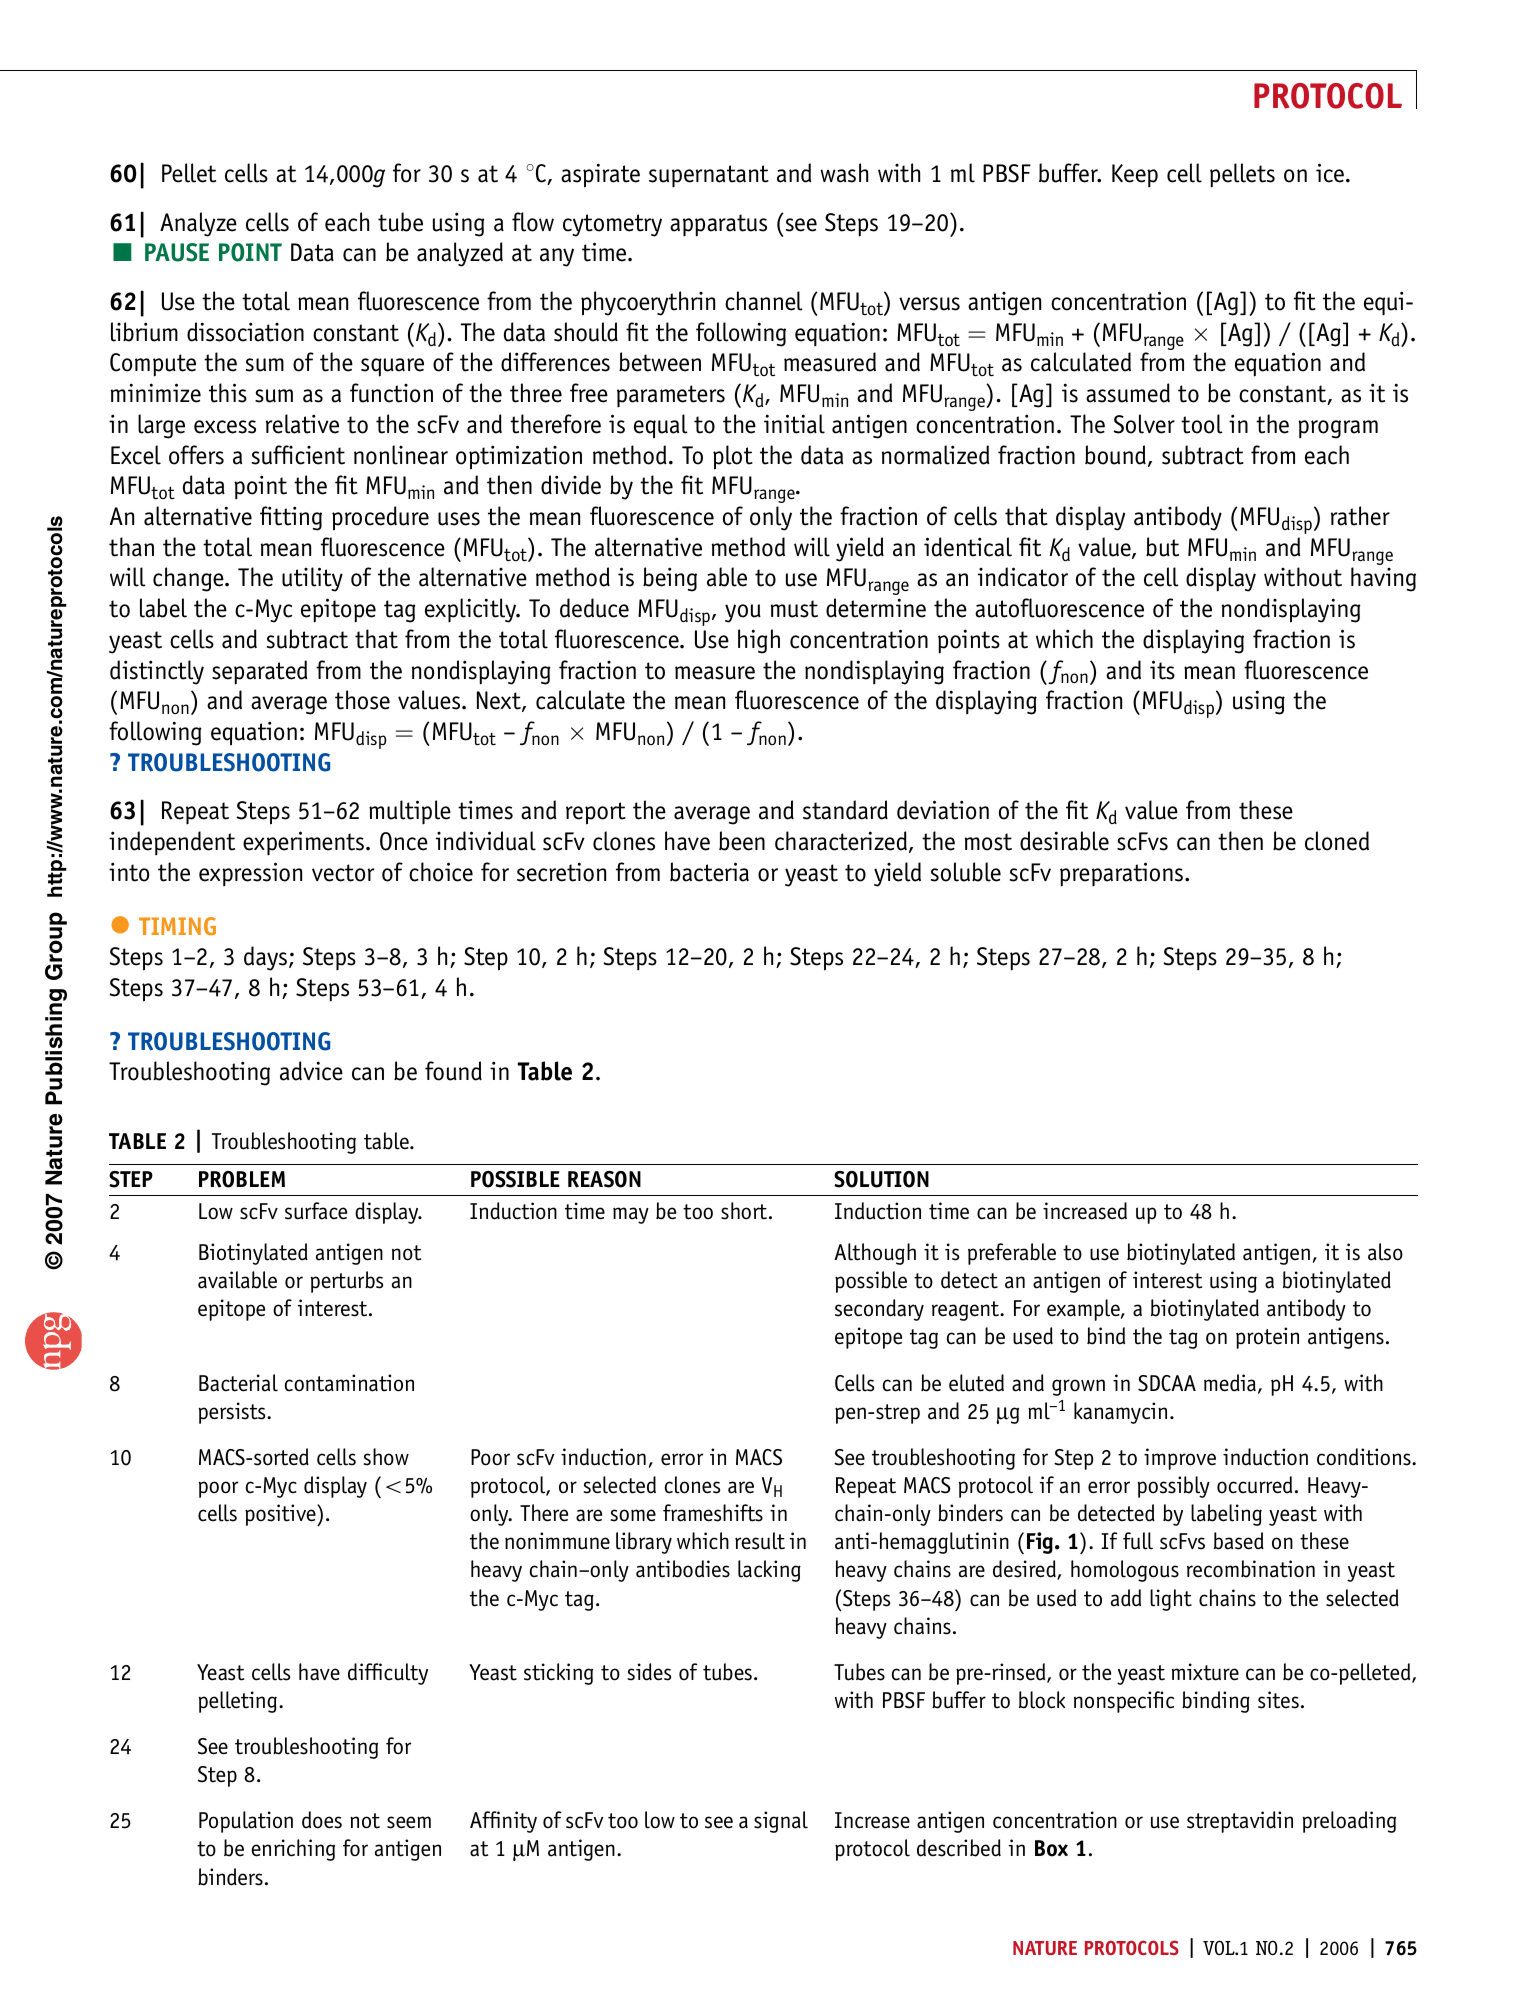 The width and height of the screenshot is (1526, 2012). Describe the element at coordinates (1121, 874) in the screenshot. I see `preparations` at that location.
